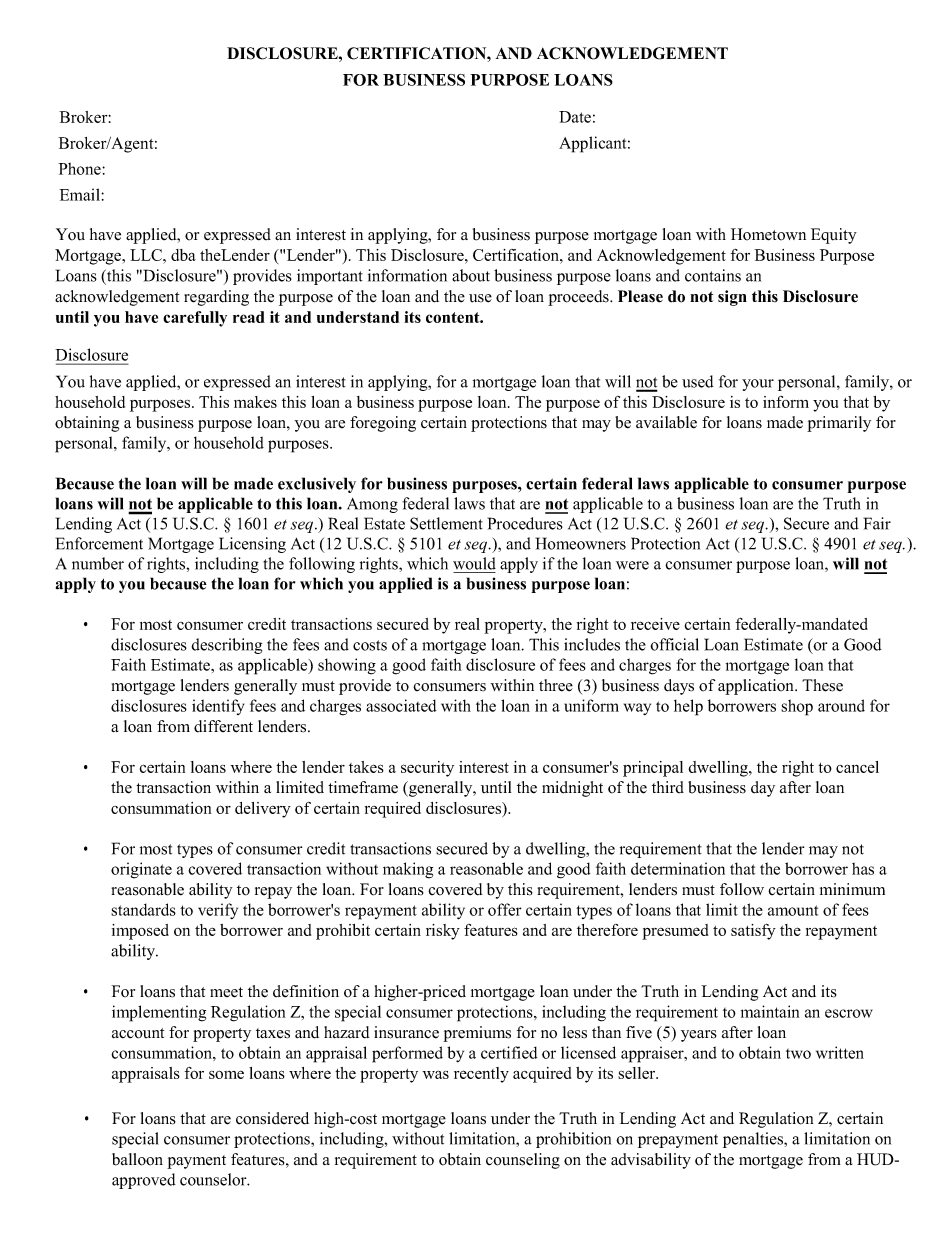 This image has width=952, height=1233. I want to click on Hometown, so click(768, 234).
